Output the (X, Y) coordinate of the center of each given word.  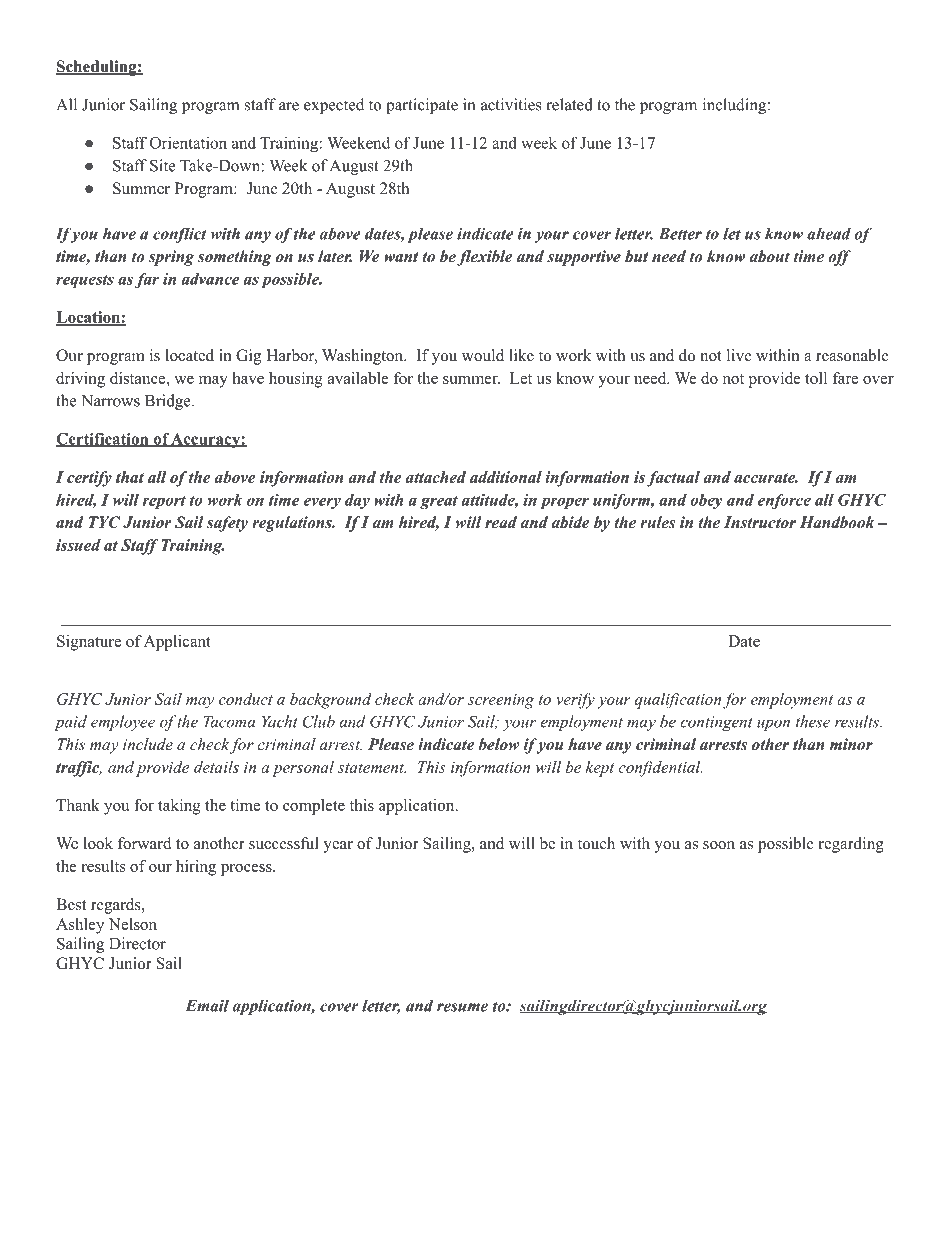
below (499, 744)
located (190, 355)
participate (422, 106)
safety (227, 524)
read (501, 522)
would (483, 355)
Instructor (760, 522)
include (148, 744)
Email (207, 1005)
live (739, 355)
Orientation (188, 142)
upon (773, 725)
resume (462, 1007)
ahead (829, 233)
